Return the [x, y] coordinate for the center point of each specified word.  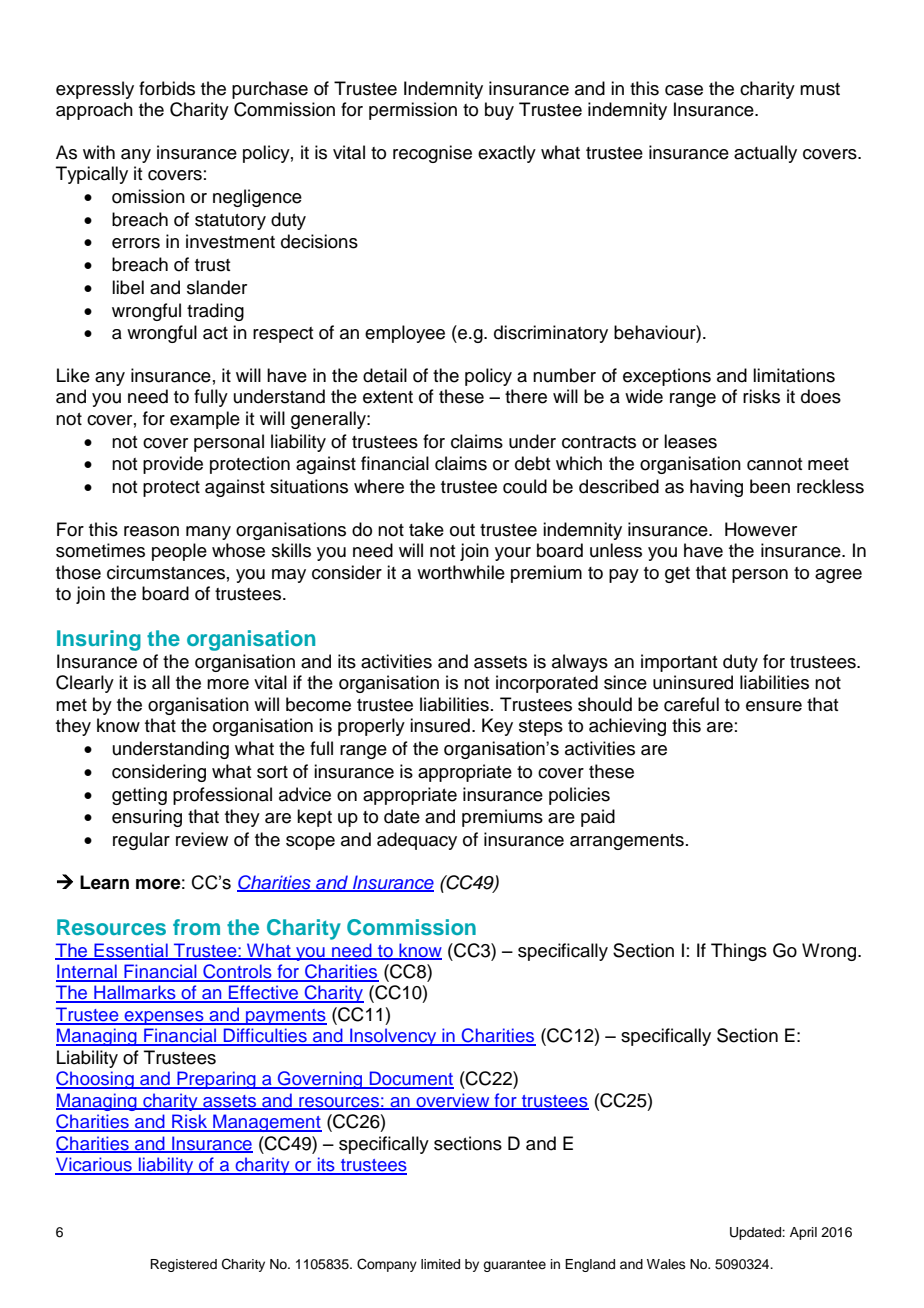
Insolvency [393, 1037]
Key [497, 727]
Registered [183, 1265]
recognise [432, 154]
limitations [794, 375]
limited [440, 1264]
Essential [131, 951]
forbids [167, 88]
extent [388, 397]
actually [765, 154]
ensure [774, 706]
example [205, 420]
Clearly [85, 684]
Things [739, 952]
